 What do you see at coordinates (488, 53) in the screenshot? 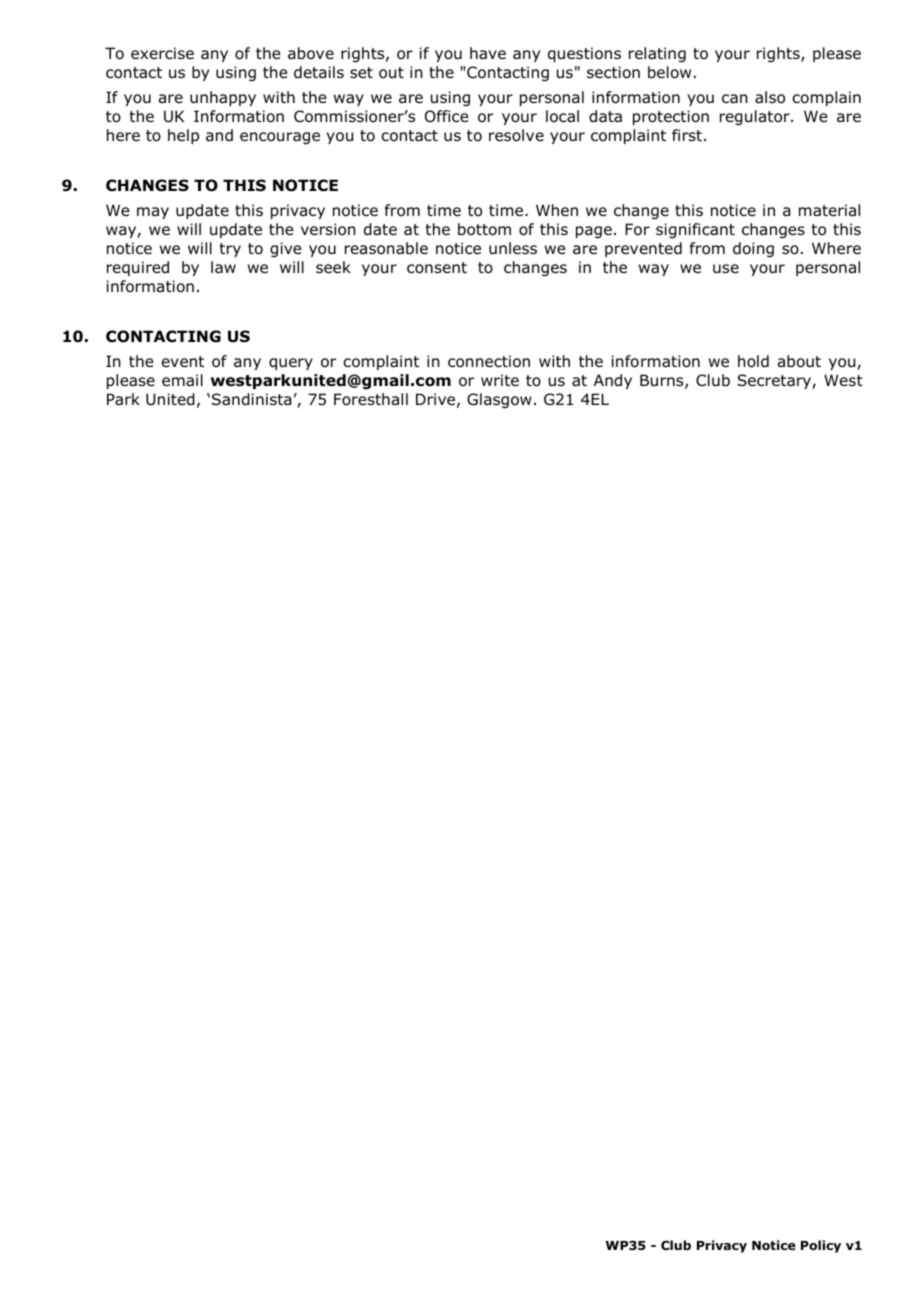
I see `have` at bounding box center [488, 53].
